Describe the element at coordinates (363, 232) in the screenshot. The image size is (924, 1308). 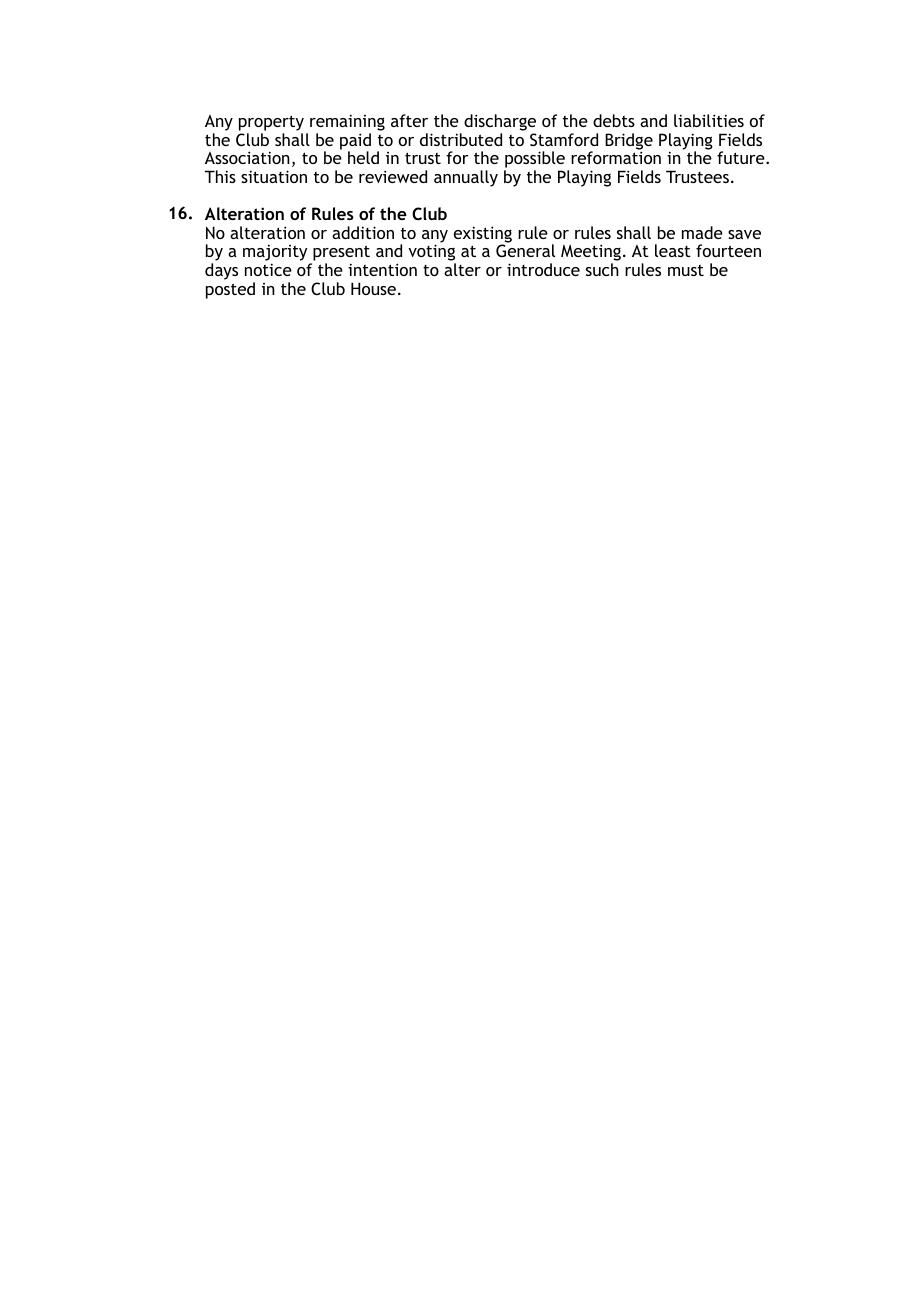
I see `addition` at that location.
